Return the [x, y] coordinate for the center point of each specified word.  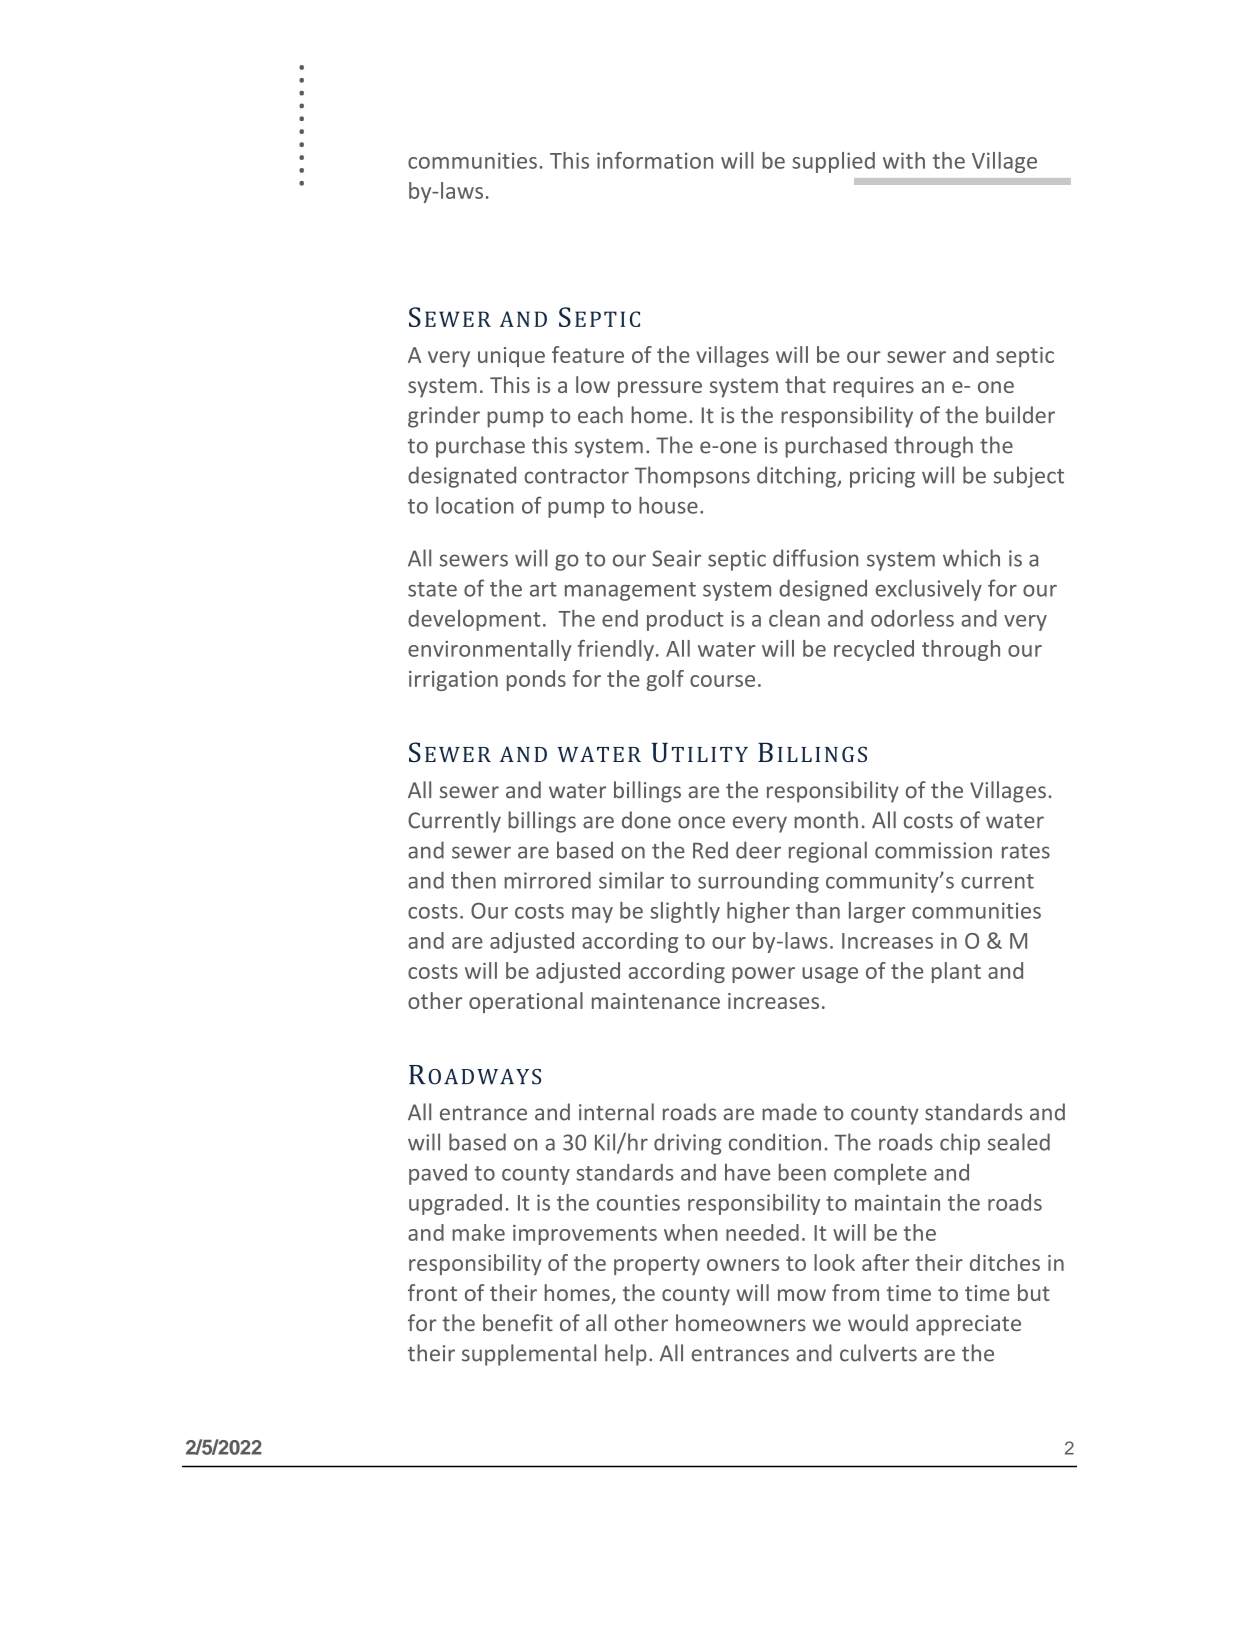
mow [802, 1295]
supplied [833, 162]
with [904, 160]
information [655, 160]
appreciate [968, 1325]
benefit [518, 1322]
